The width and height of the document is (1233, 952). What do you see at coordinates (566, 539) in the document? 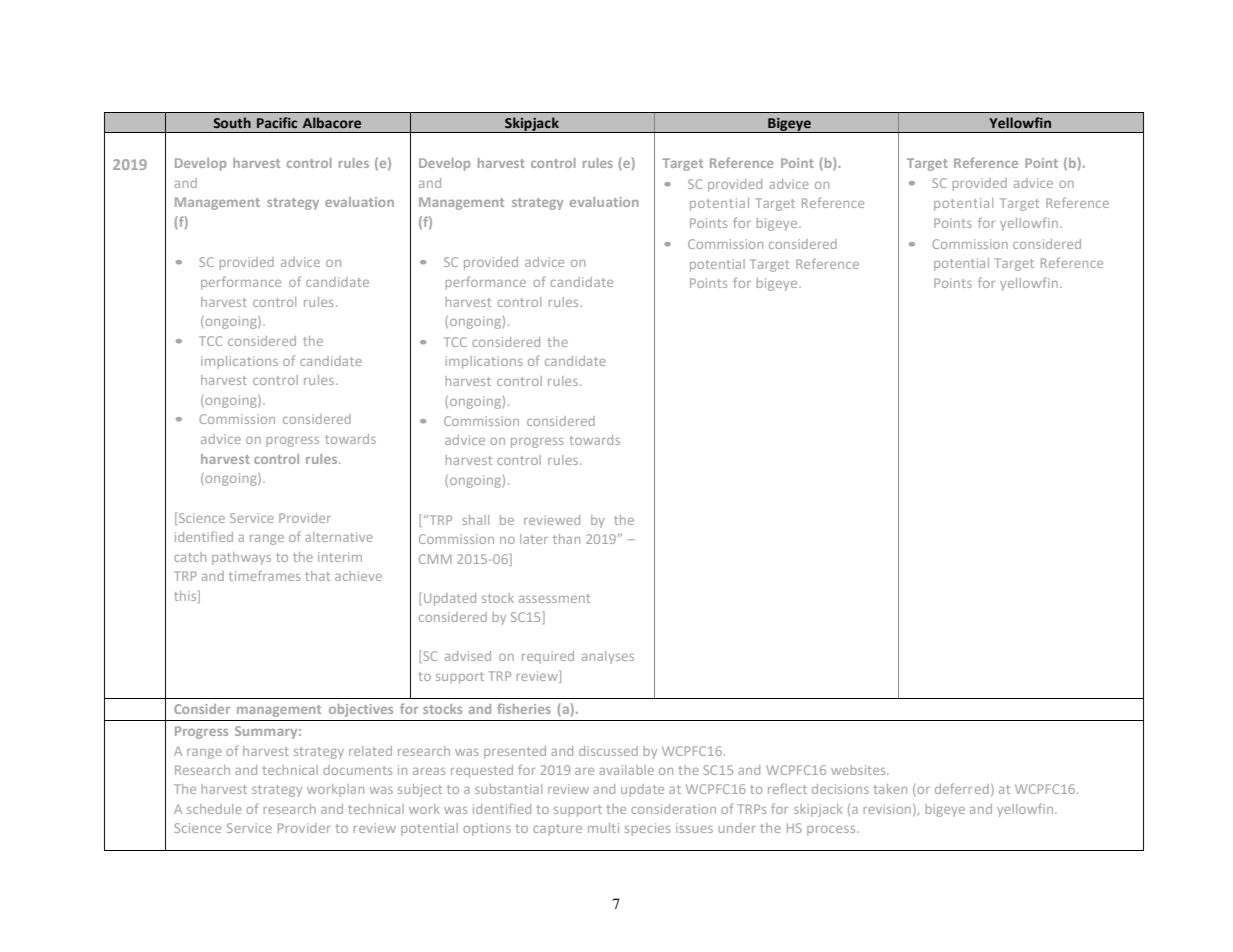
I see `than` at bounding box center [566, 539].
